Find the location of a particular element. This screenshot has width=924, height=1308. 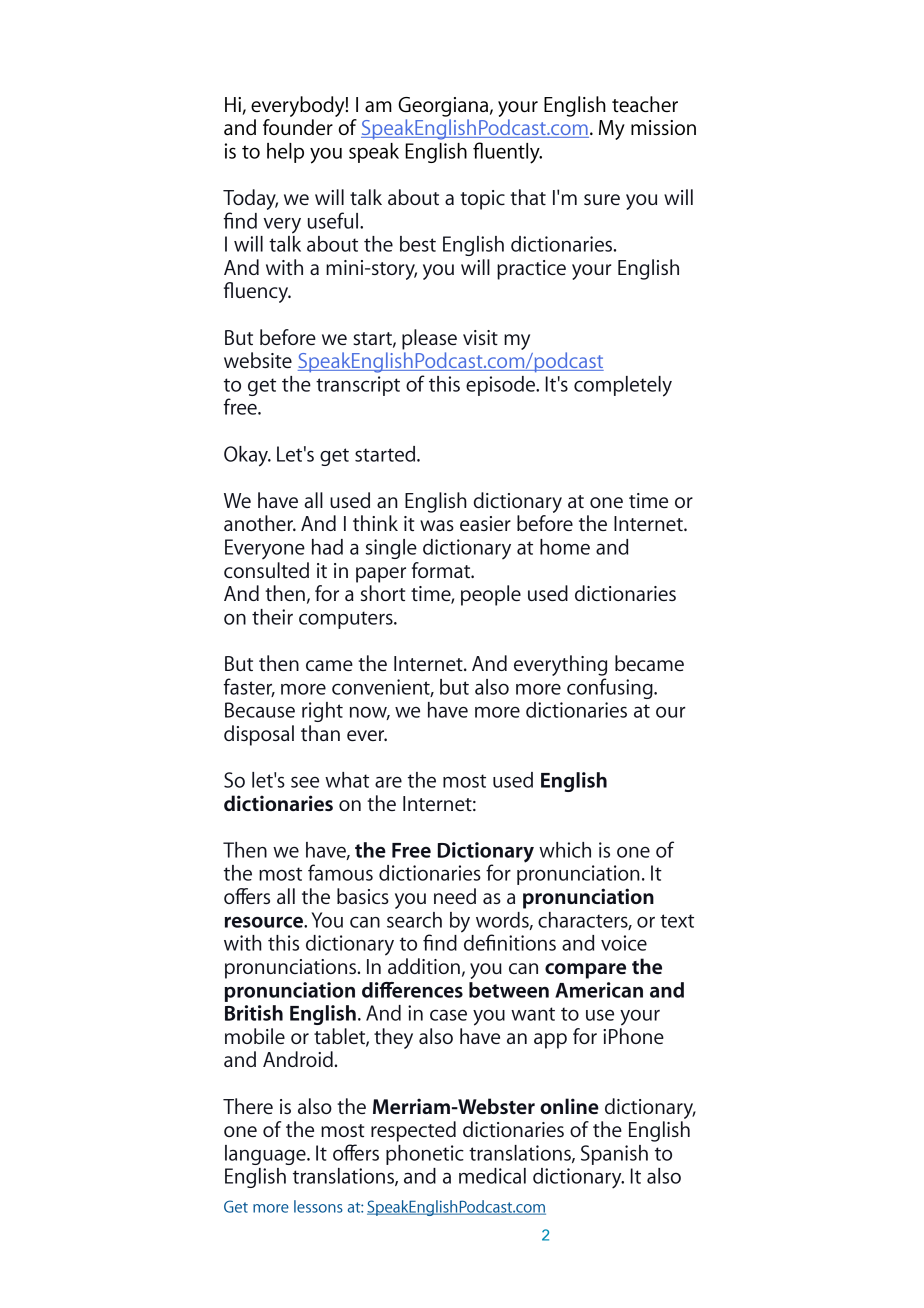

Spanish is located at coordinates (614, 1155).
